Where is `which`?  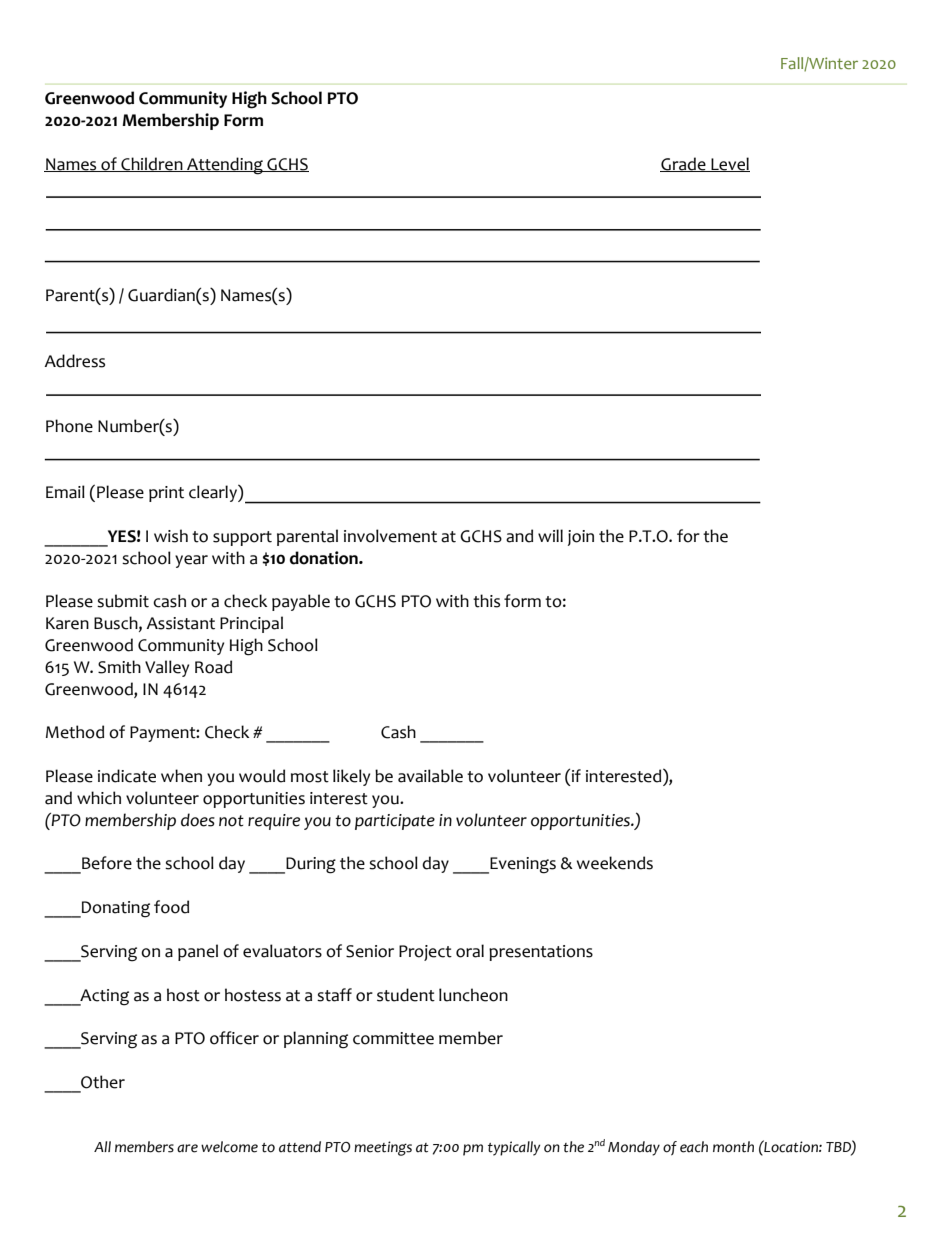 which is located at coordinates (99, 798).
